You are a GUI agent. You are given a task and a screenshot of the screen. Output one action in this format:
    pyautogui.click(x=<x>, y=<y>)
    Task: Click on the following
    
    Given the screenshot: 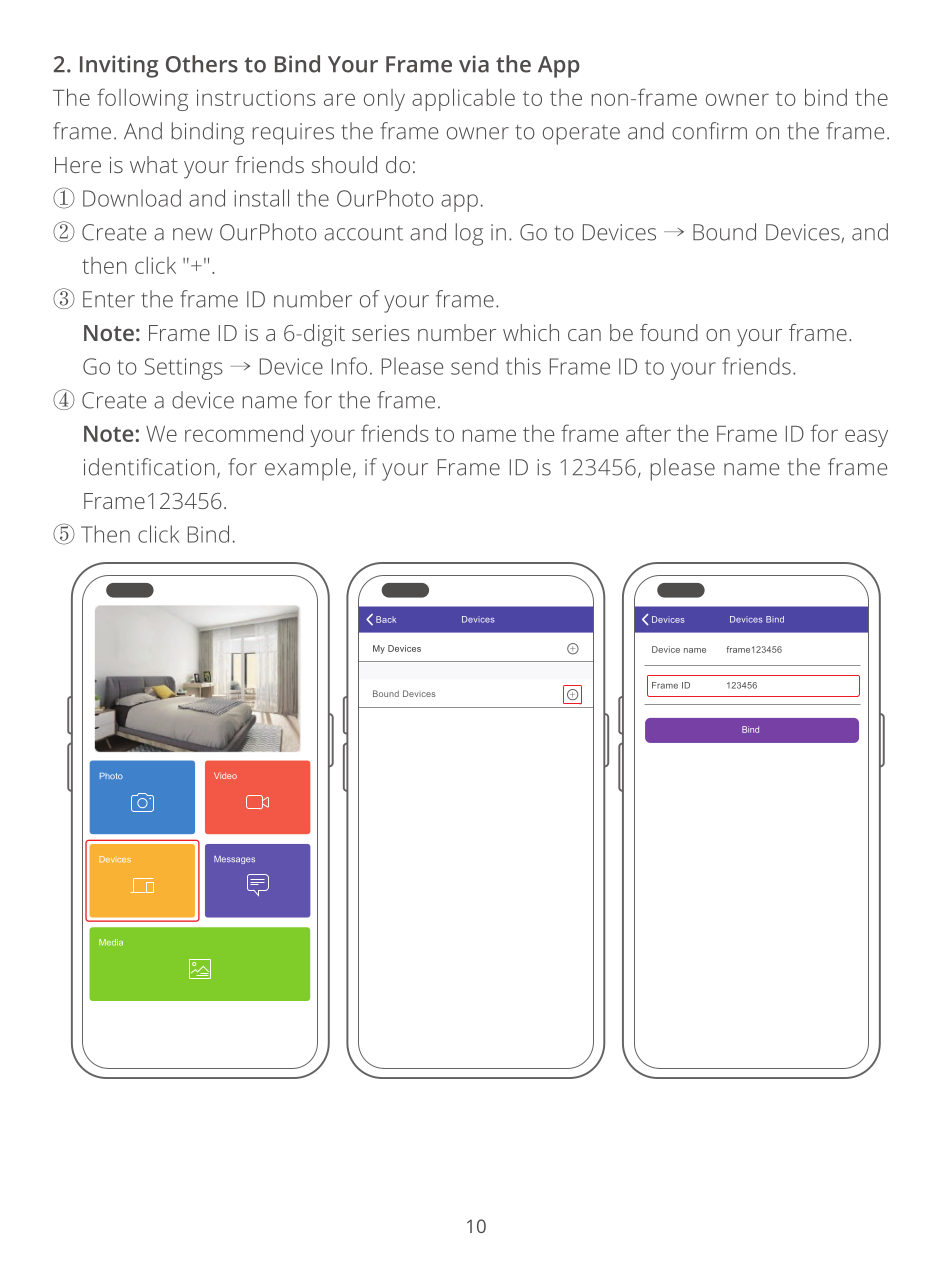 What is the action you would take?
    pyautogui.click(x=142, y=99)
